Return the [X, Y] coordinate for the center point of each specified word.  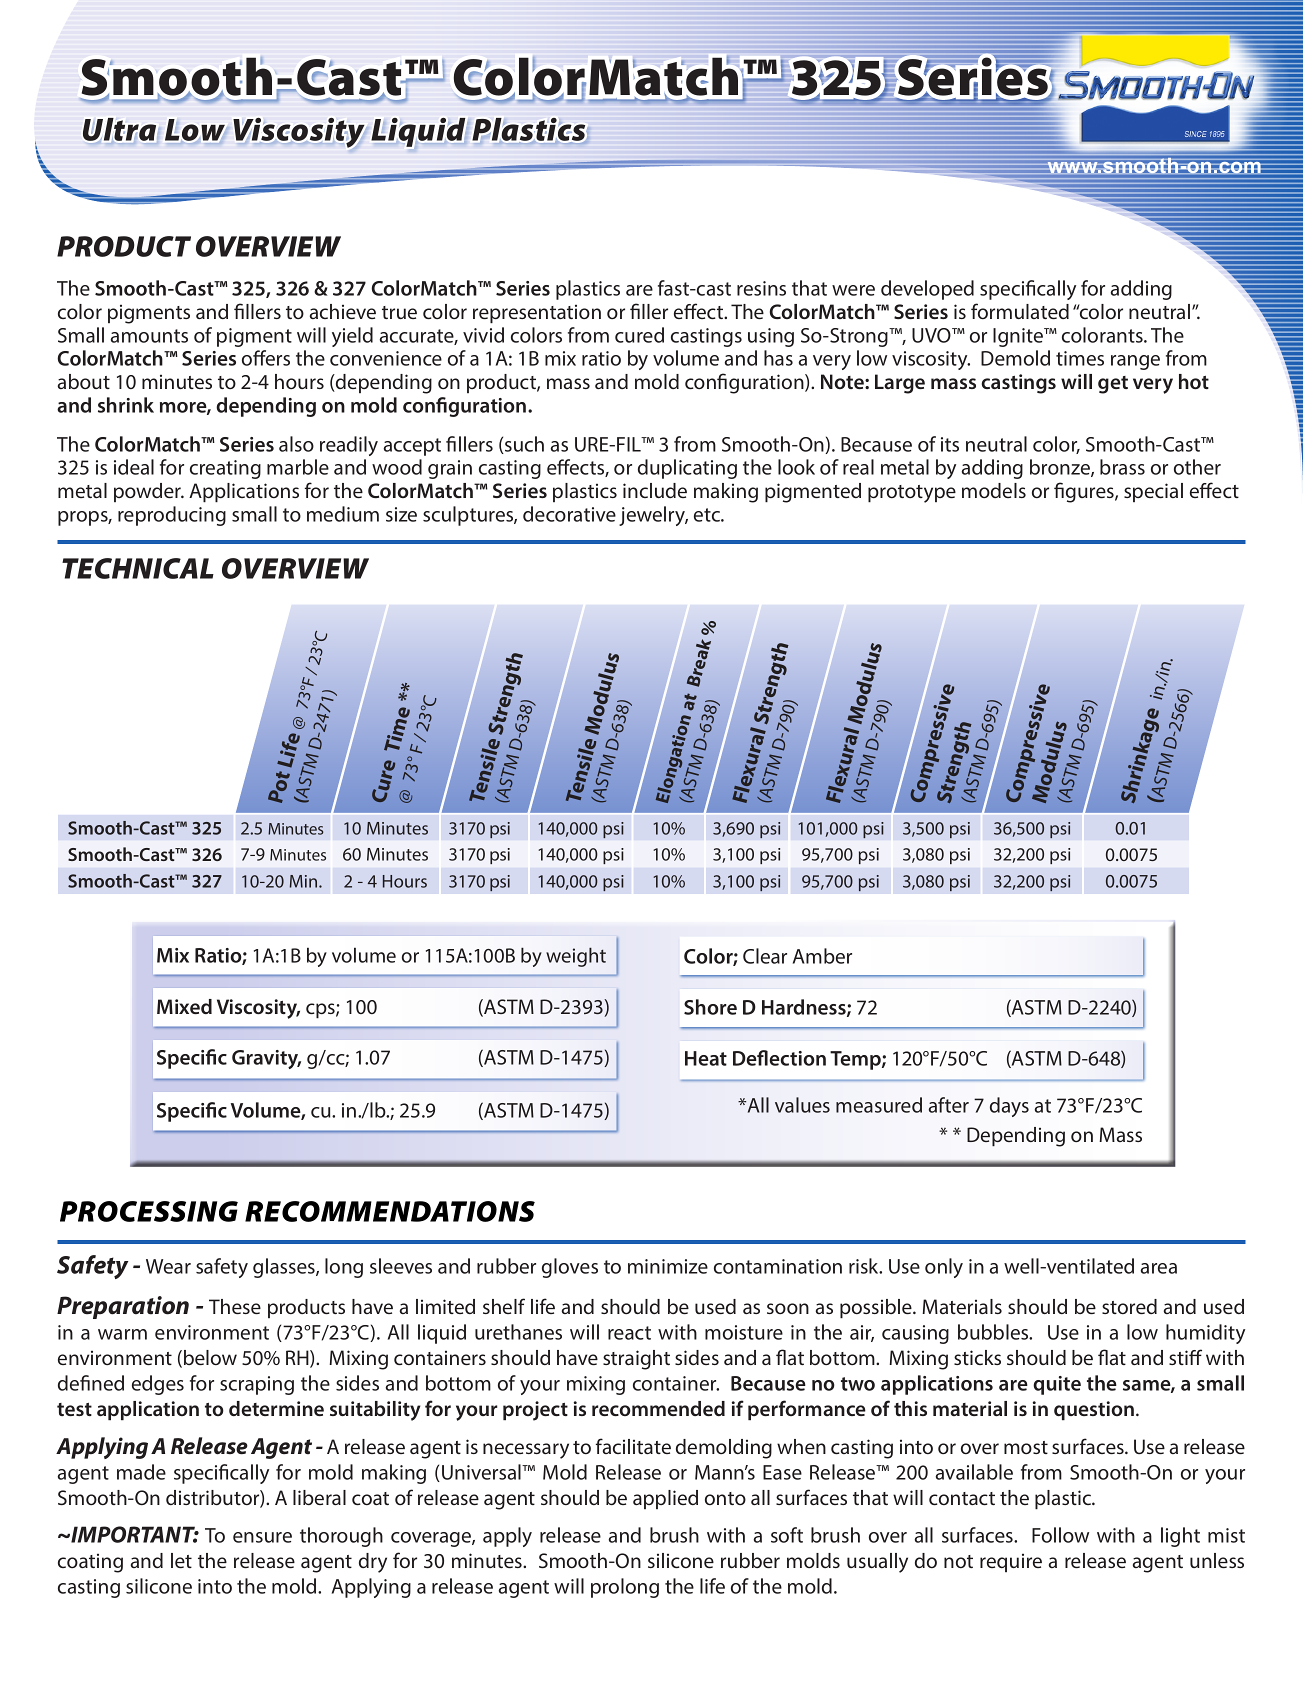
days [1009, 1107]
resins [761, 288]
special [1153, 492]
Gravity [266, 1059]
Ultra [119, 129]
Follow [1060, 1535]
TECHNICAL [138, 568]
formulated [1020, 311]
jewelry [653, 516]
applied [665, 1499]
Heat [706, 1058]
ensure [262, 1537]
